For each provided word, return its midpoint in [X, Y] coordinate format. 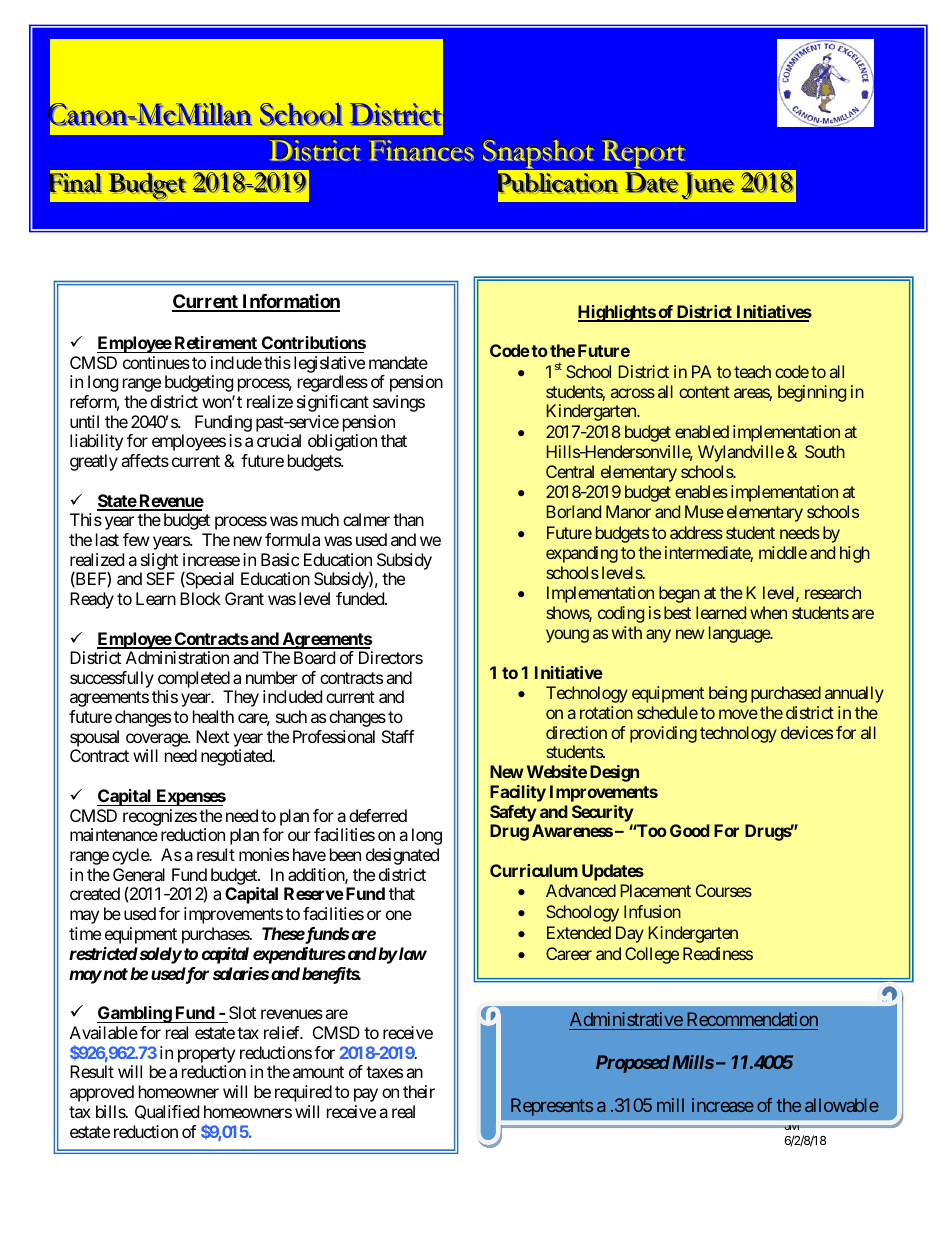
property [206, 1055]
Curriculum [534, 870]
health [213, 716]
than [408, 519]
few [136, 539]
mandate [398, 362]
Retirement [216, 342]
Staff [398, 736]
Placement [655, 890]
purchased [786, 694]
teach [752, 371]
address [696, 532]
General [139, 874]
